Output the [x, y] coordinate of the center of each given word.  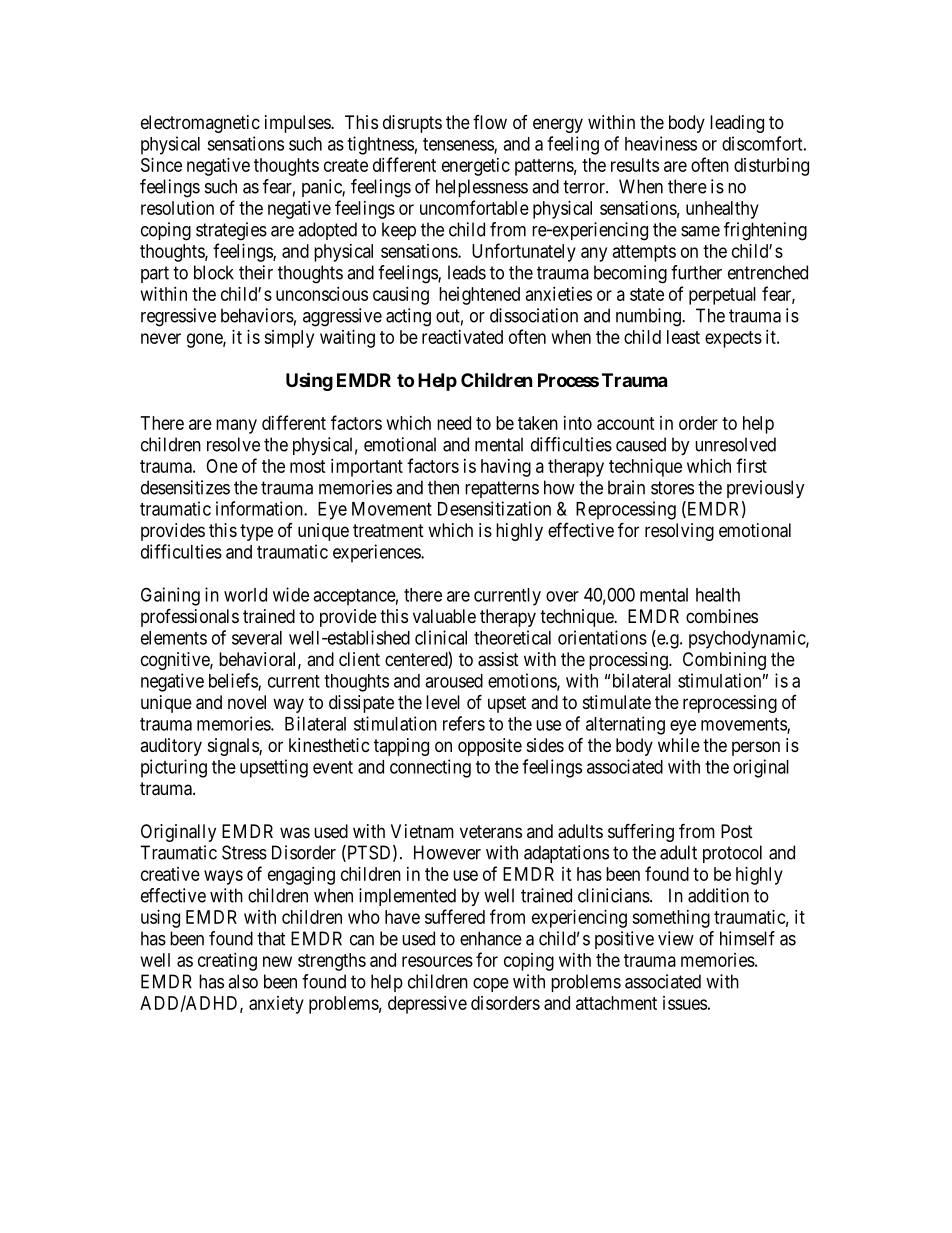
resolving [679, 532]
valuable [444, 616]
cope [491, 985]
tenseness [459, 145]
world [245, 595]
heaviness [661, 143]
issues [685, 1003]
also [243, 981]
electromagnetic [200, 124]
